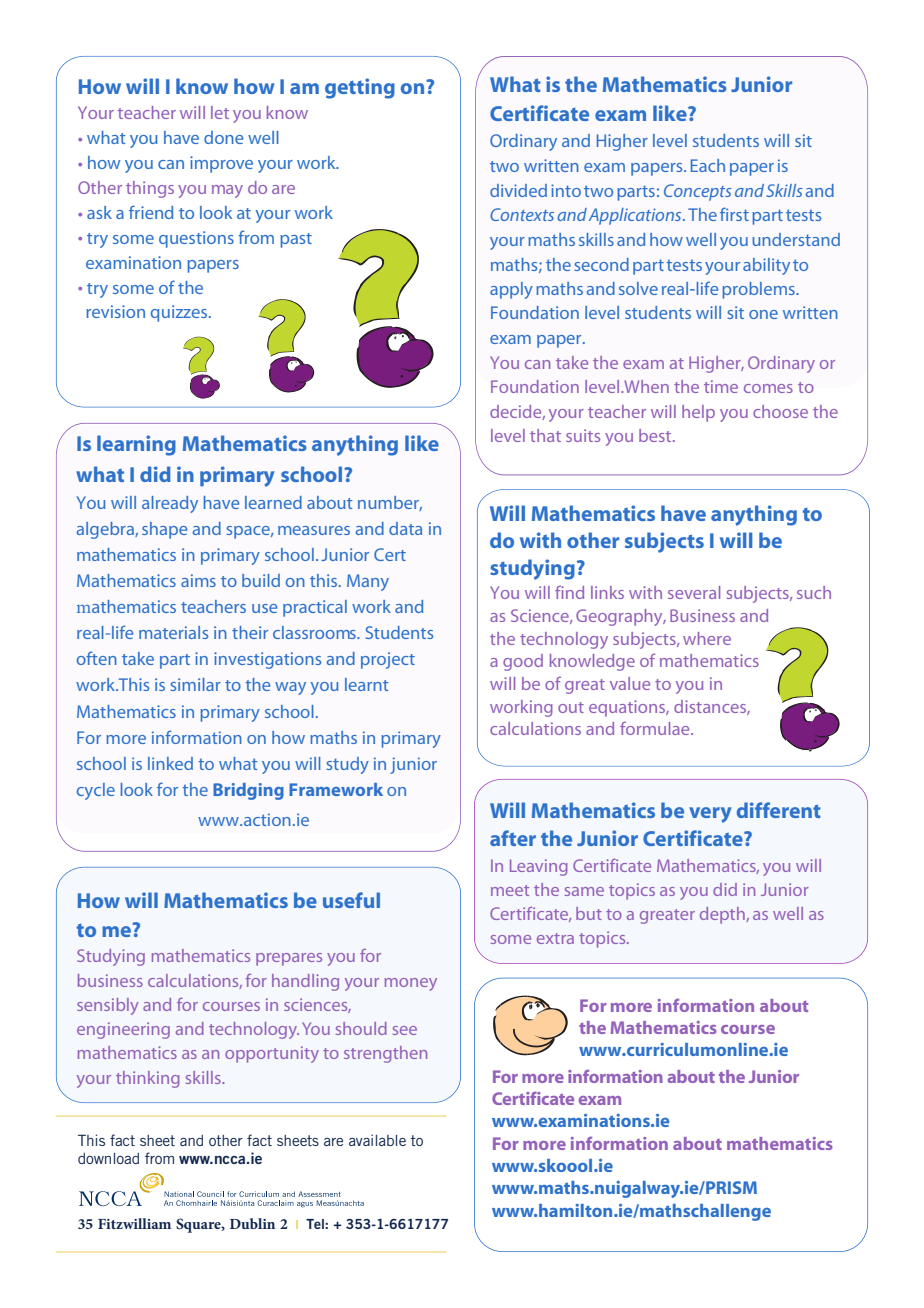 The width and height of the image is (924, 1308). What do you see at coordinates (723, 915) in the image?
I see `depth` at bounding box center [723, 915].
